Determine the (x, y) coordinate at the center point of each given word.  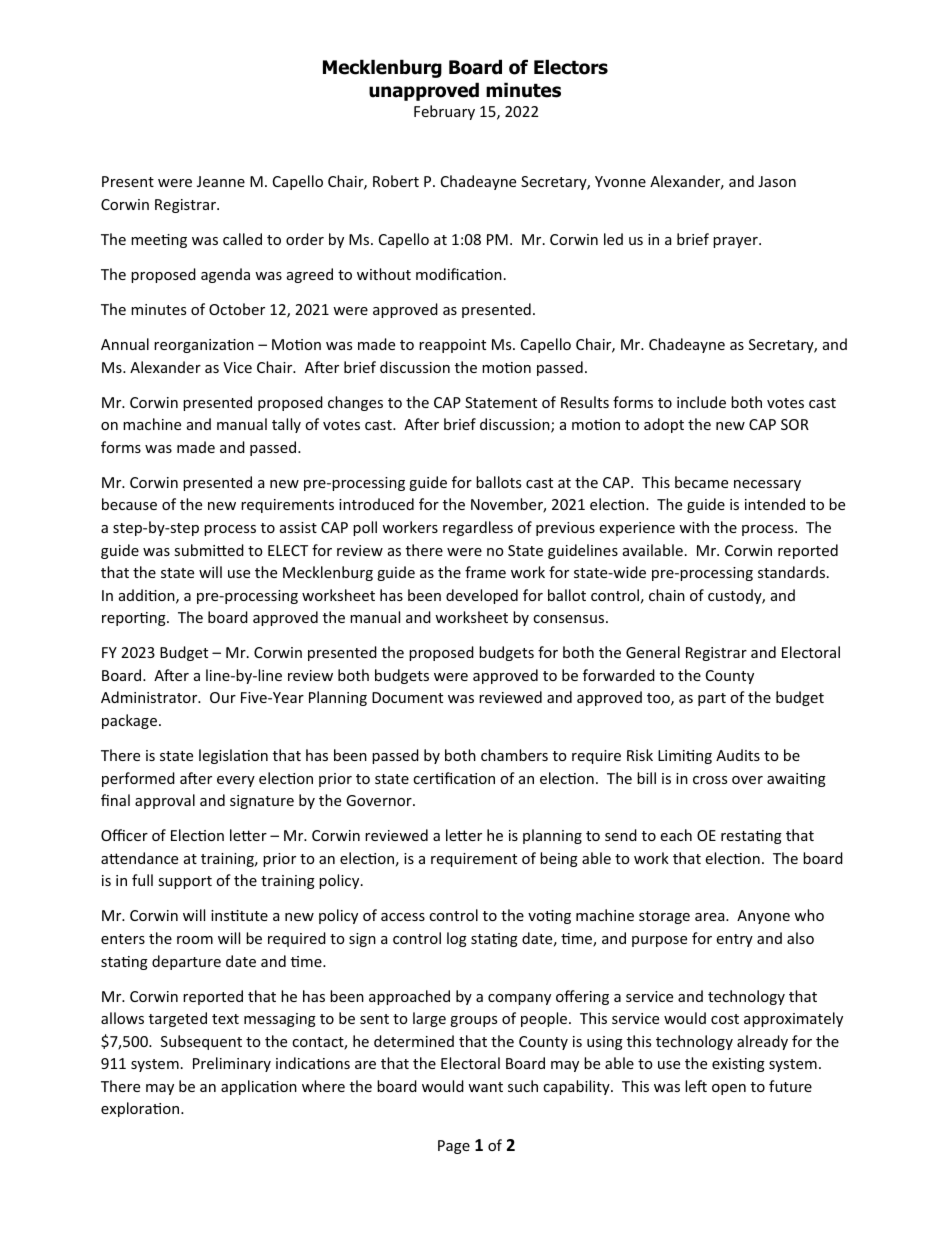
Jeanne (221, 181)
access (403, 917)
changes (355, 403)
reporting (135, 619)
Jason (777, 181)
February (444, 112)
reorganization (204, 346)
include (701, 402)
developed (482, 596)
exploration (141, 1109)
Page (454, 1147)
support (185, 882)
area (711, 917)
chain (667, 595)
